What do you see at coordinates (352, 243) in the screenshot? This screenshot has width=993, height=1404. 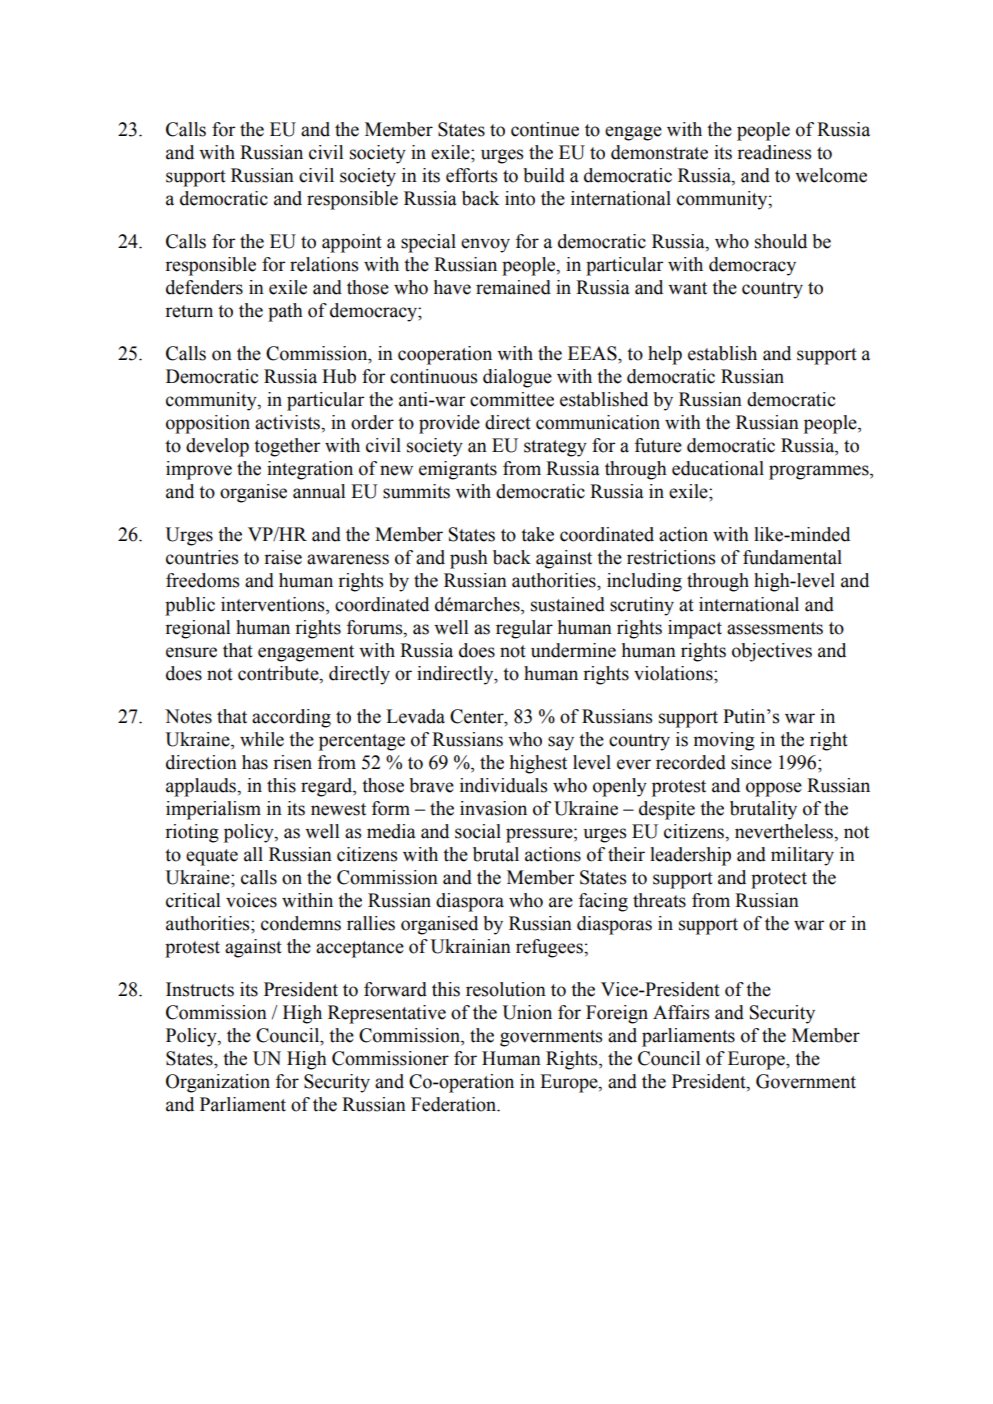 I see `appoint` at bounding box center [352, 243].
